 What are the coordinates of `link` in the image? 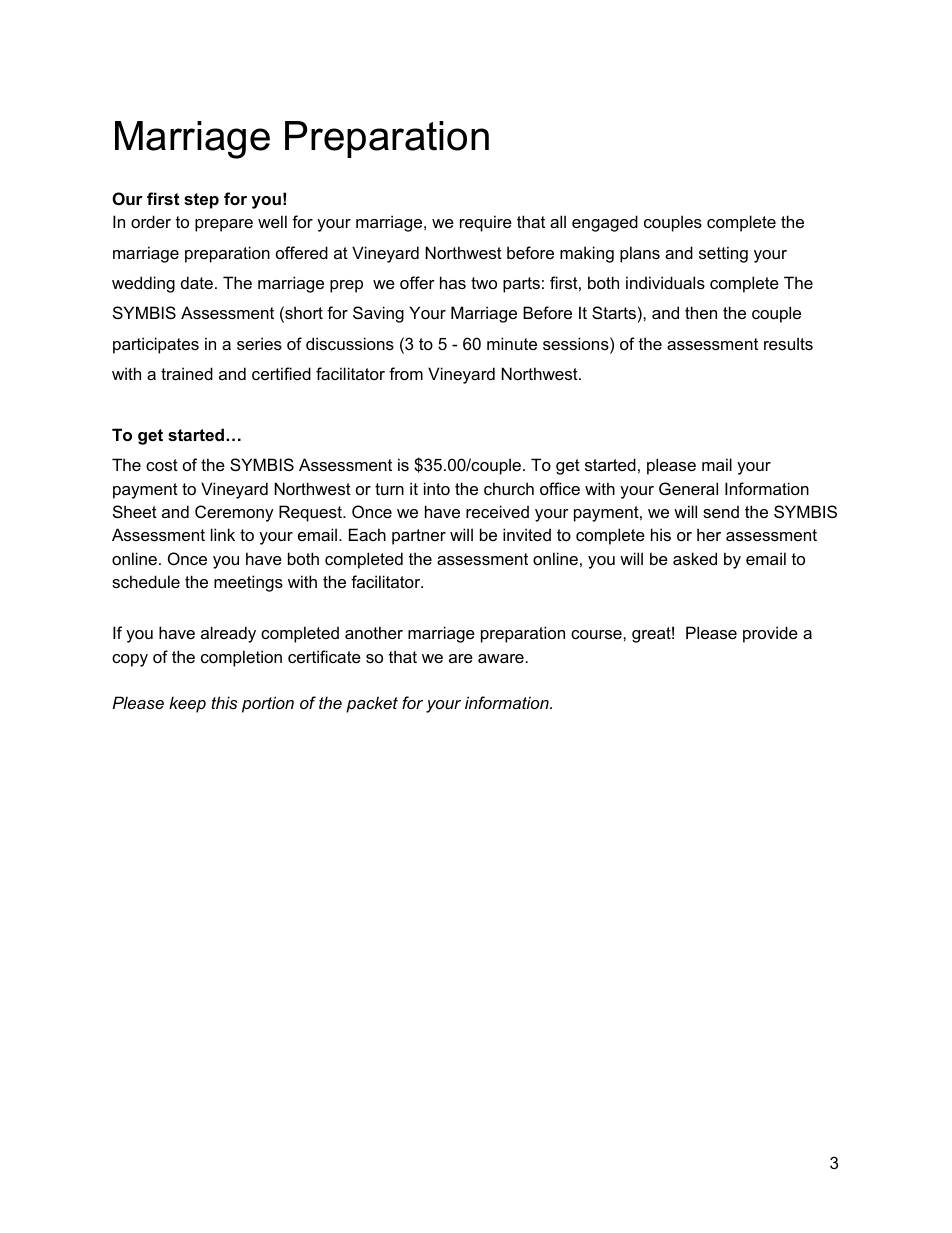 It's located at (223, 534).
